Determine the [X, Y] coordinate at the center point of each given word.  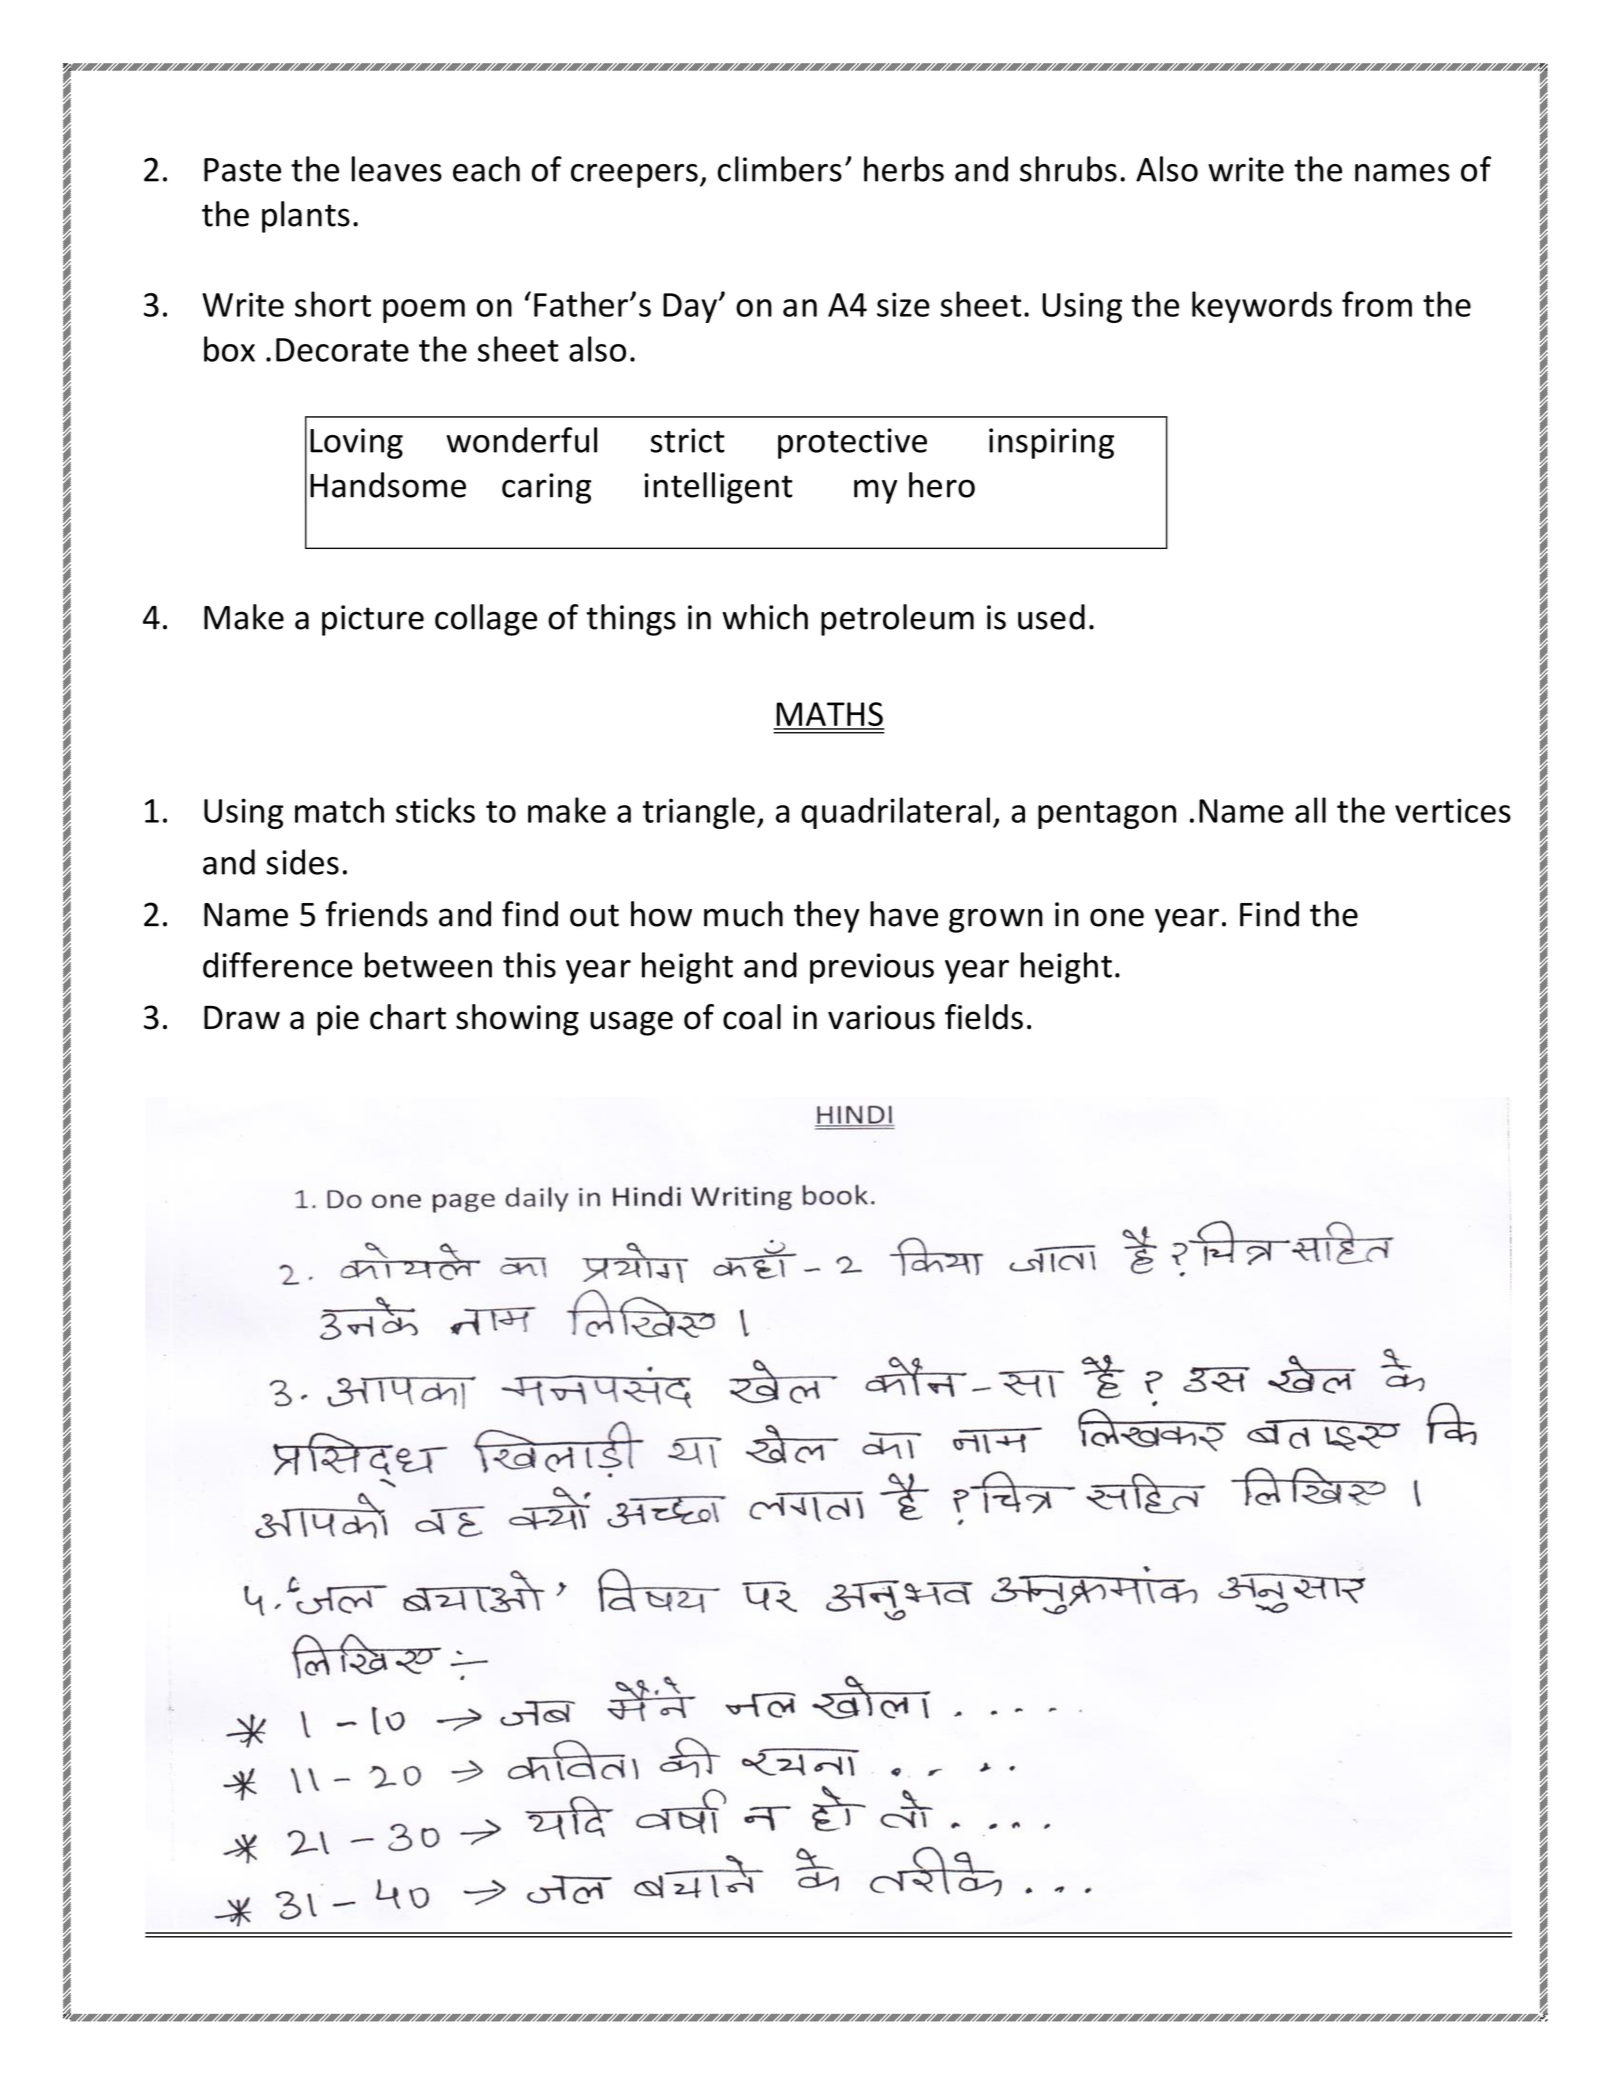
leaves [397, 169]
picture [373, 620]
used [1051, 617]
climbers [780, 169]
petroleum [897, 620]
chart [408, 1017]
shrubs [1068, 169]
